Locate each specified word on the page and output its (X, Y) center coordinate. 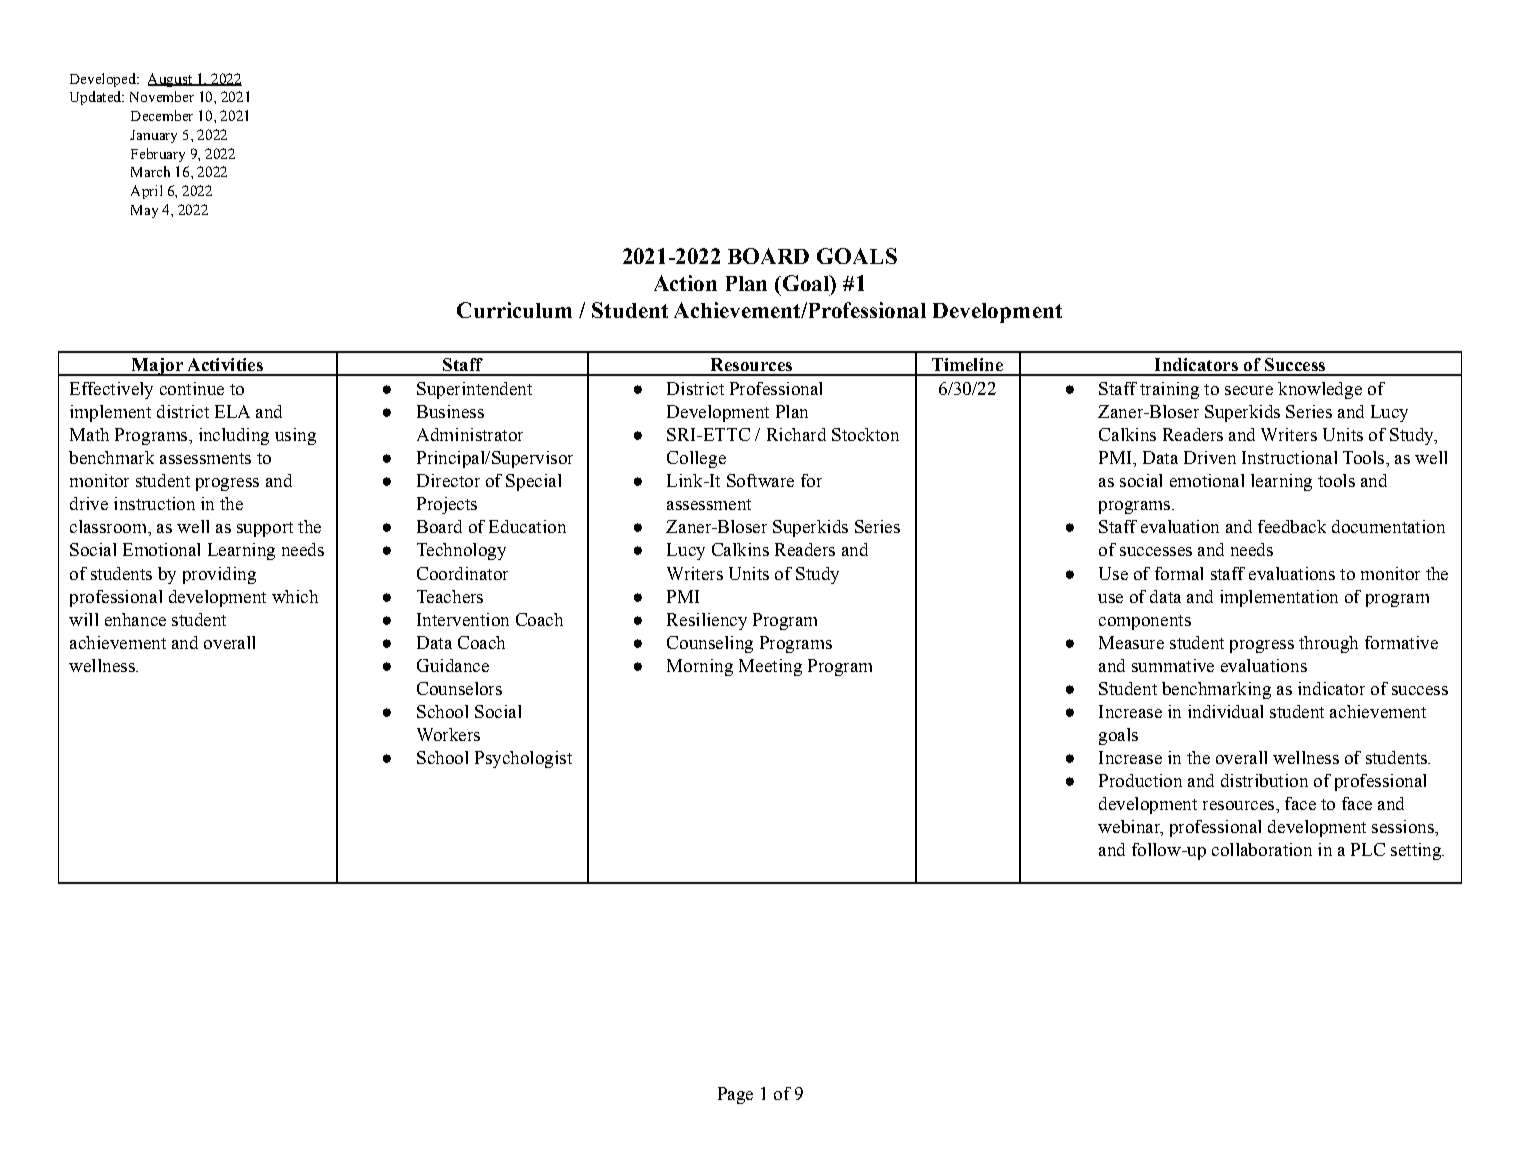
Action (685, 283)
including (234, 436)
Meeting (770, 667)
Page (735, 1095)
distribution (1264, 780)
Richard (796, 434)
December (162, 115)
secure (1249, 390)
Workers (448, 734)
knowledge (1320, 390)
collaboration (1262, 849)
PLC (1368, 849)
